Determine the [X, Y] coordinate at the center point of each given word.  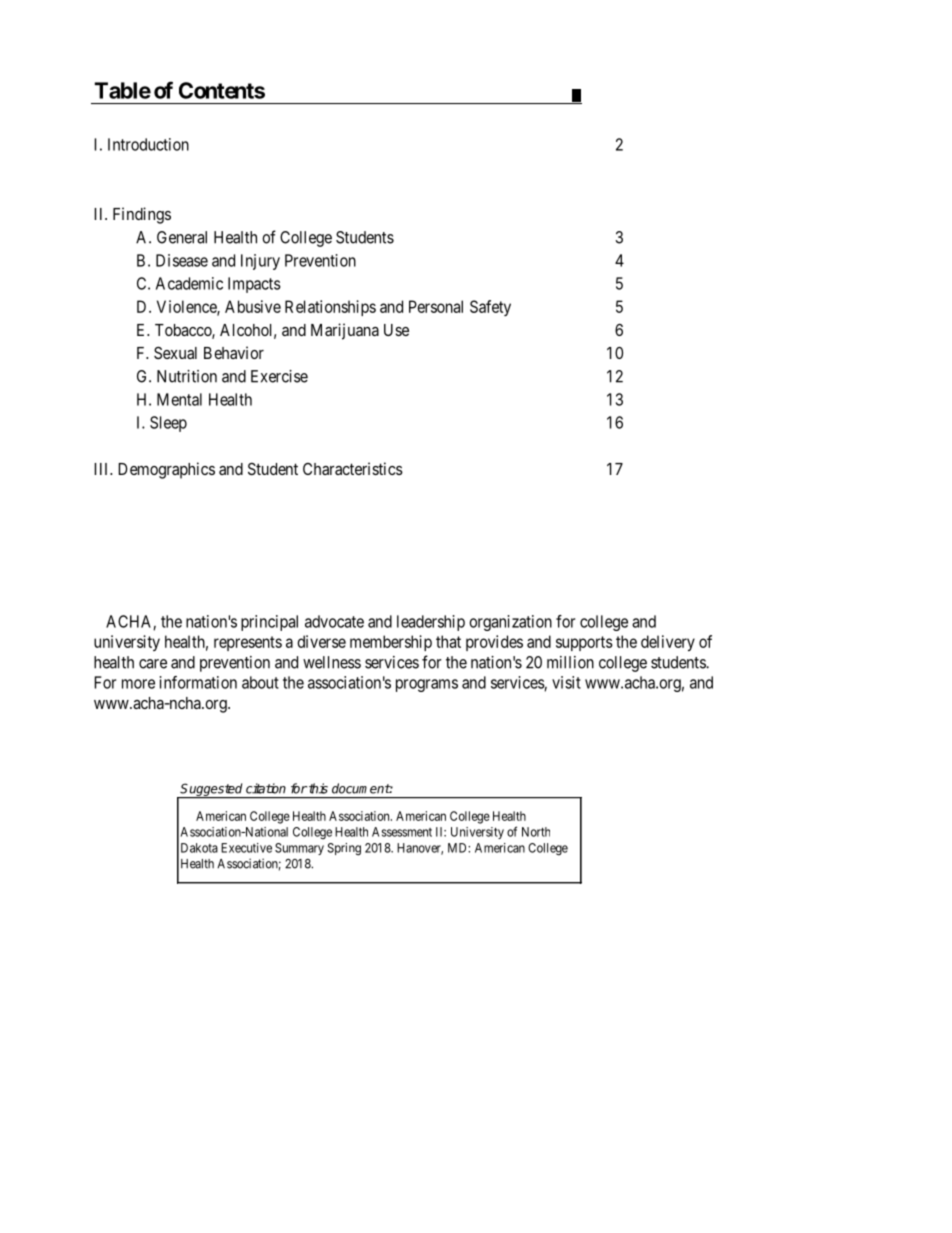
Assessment [402, 832]
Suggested [212, 790]
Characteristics [353, 468]
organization [511, 623]
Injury [260, 262]
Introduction [148, 144]
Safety [490, 308]
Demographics [166, 470]
